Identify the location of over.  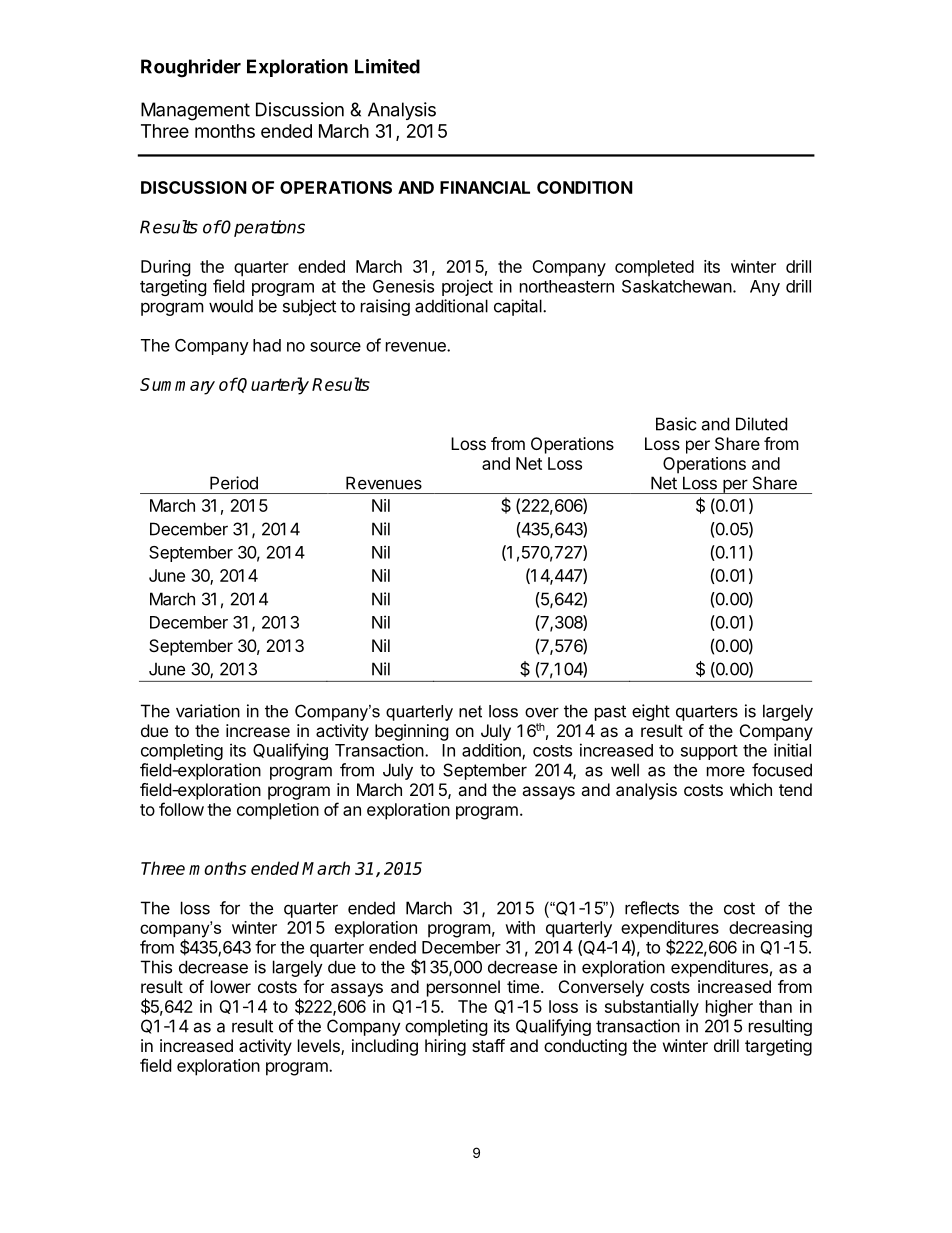
(542, 712).
